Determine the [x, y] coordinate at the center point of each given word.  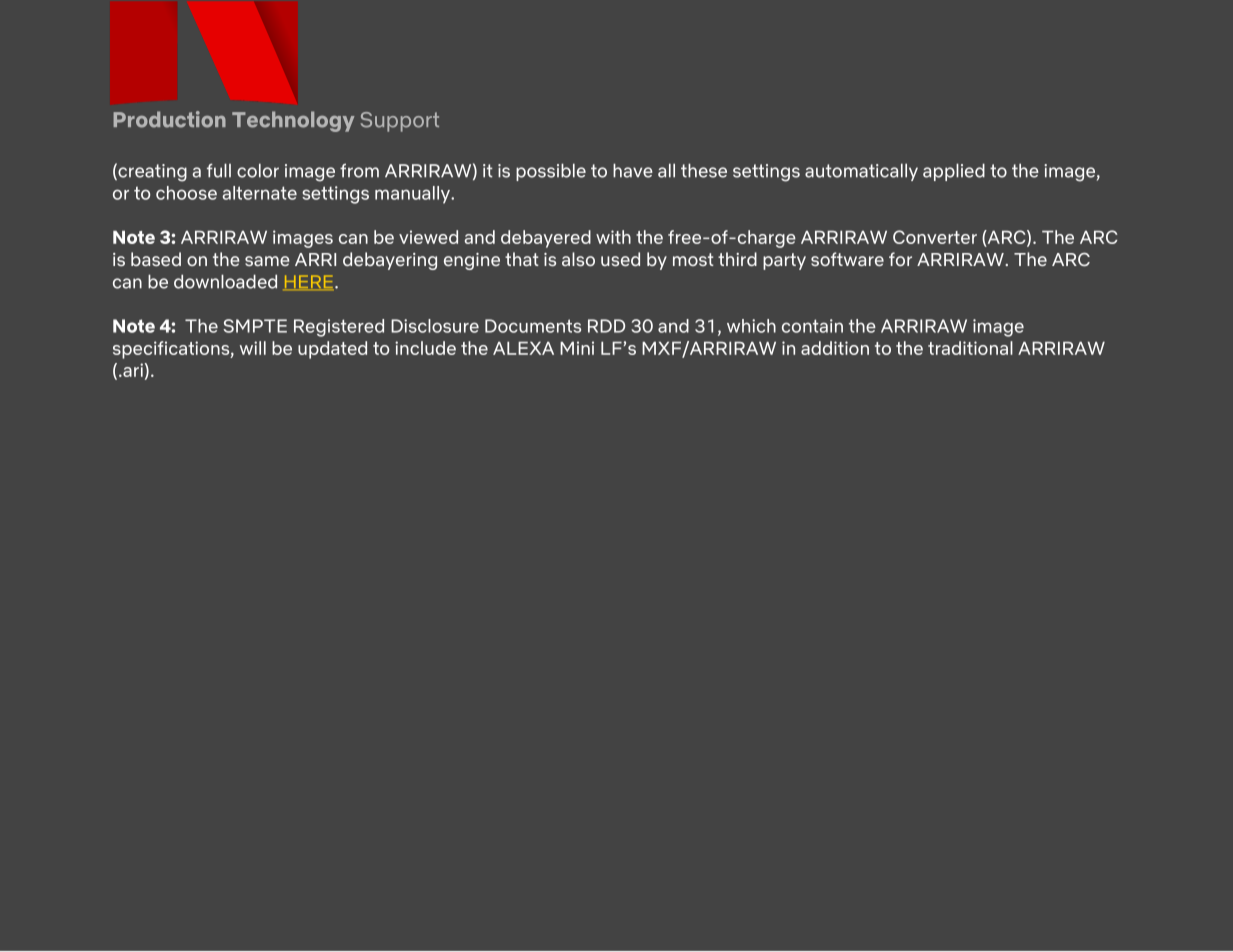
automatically [861, 172]
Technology [293, 121]
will [253, 348]
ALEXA [523, 348]
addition [835, 348]
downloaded [225, 281]
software [847, 259]
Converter [935, 237]
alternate [259, 193]
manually [413, 195]
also [578, 259]
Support [400, 122]
